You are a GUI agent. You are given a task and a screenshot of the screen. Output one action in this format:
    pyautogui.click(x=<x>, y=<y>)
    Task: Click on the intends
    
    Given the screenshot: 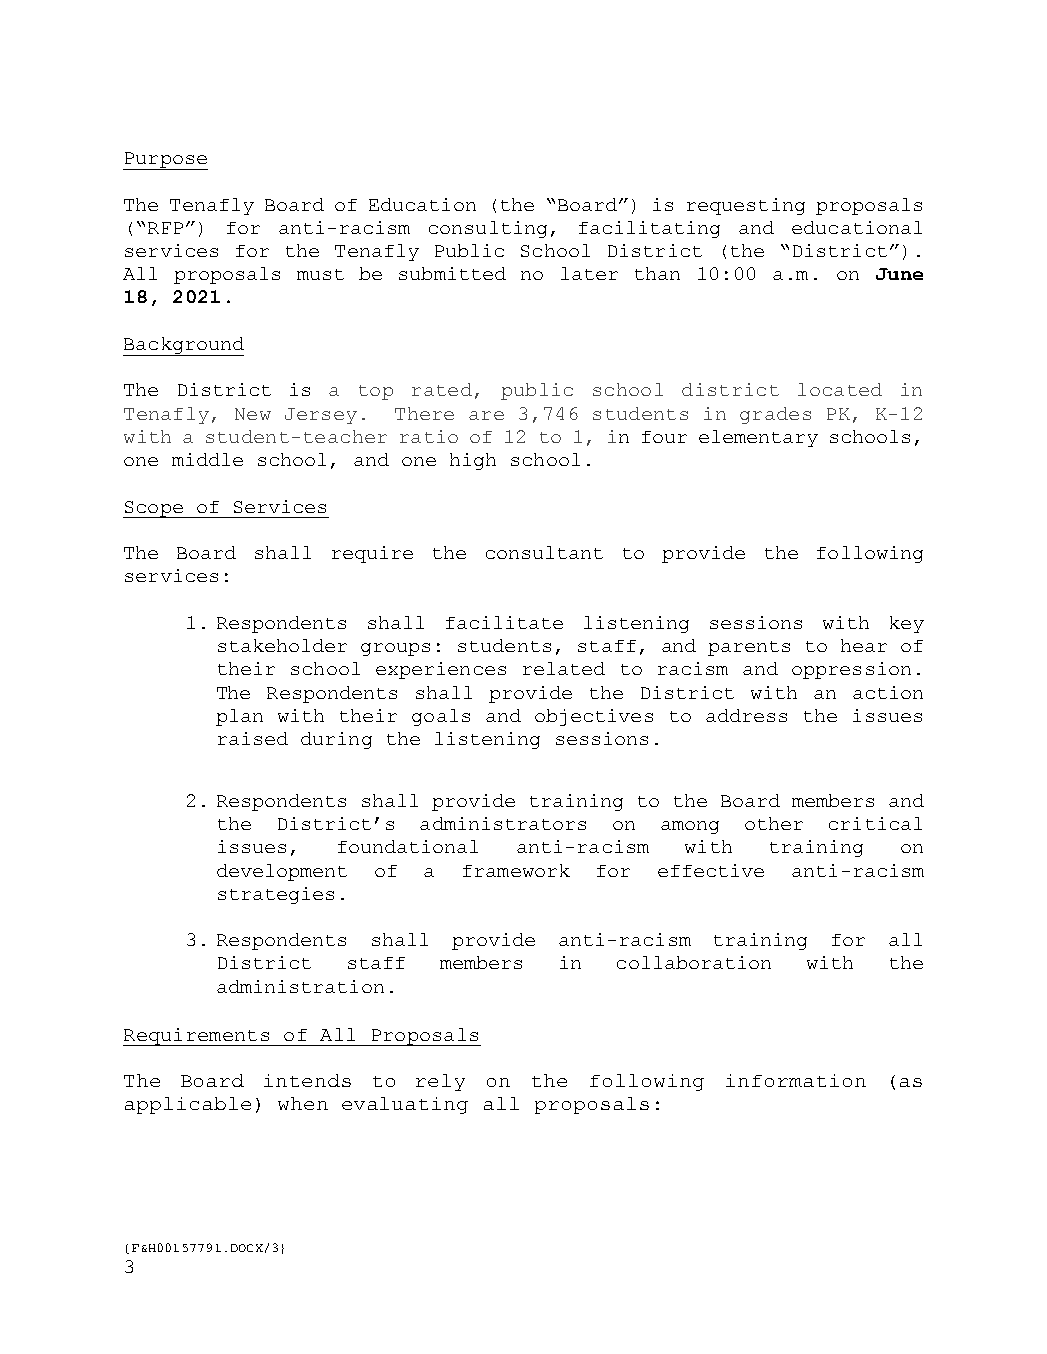 What is the action you would take?
    pyautogui.click(x=307, y=1080)
